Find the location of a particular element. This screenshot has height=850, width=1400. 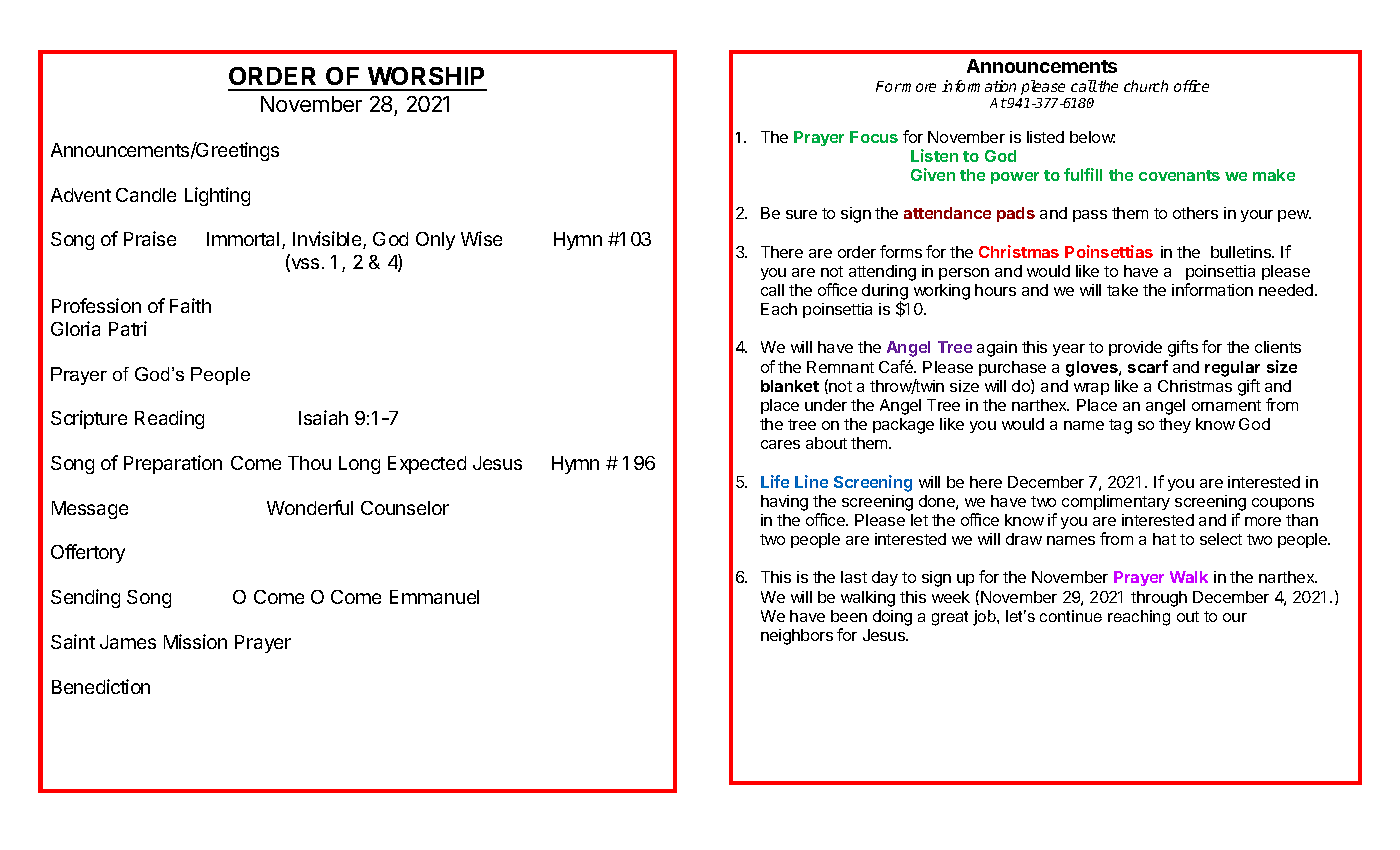

Focus is located at coordinates (874, 137).
